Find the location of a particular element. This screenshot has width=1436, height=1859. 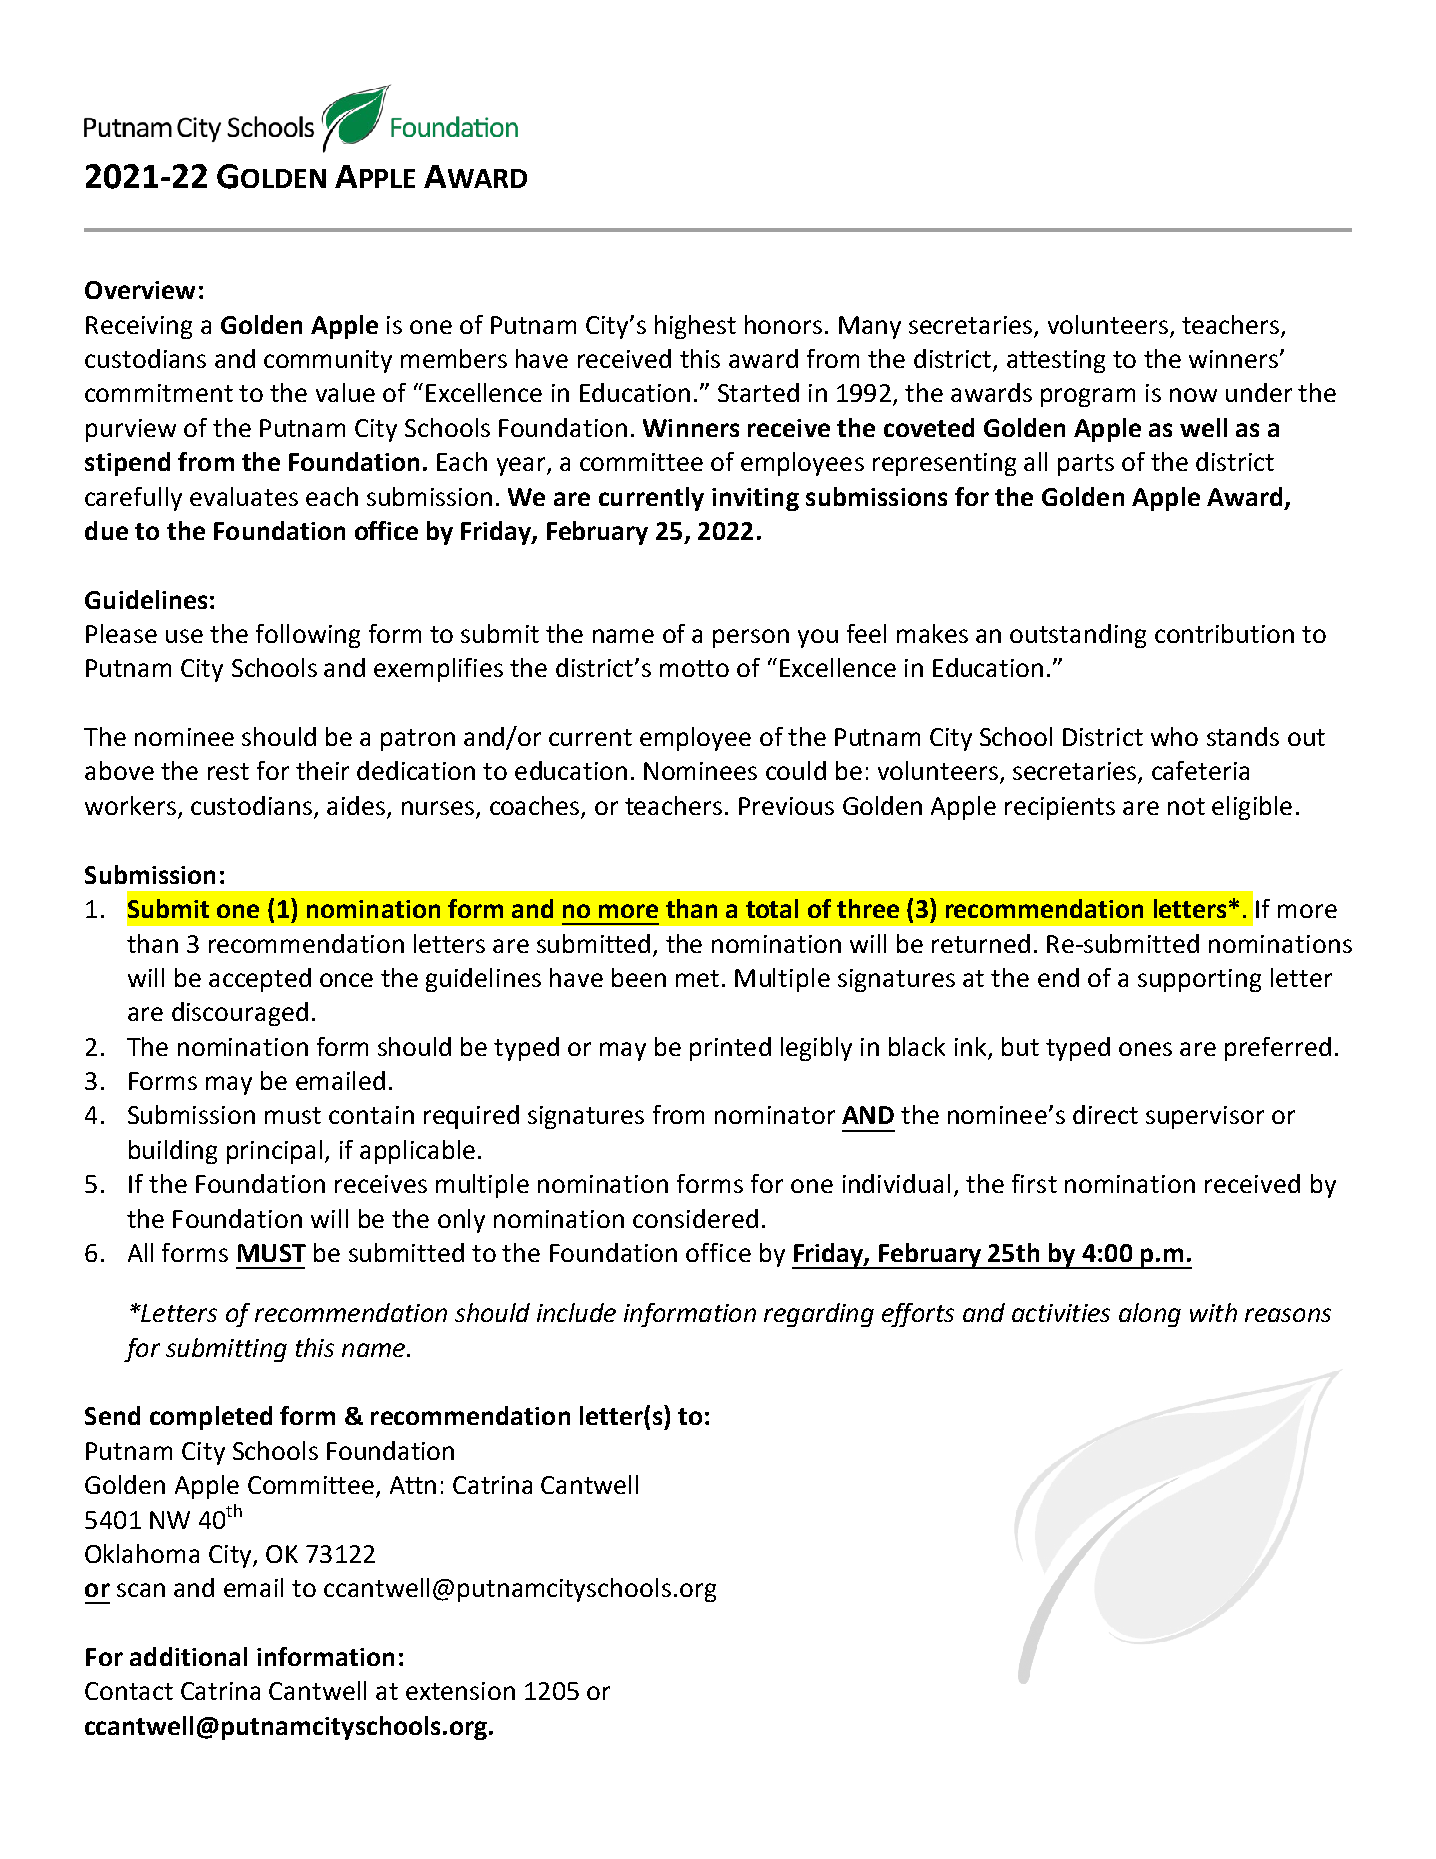

supporting is located at coordinates (1199, 980).
